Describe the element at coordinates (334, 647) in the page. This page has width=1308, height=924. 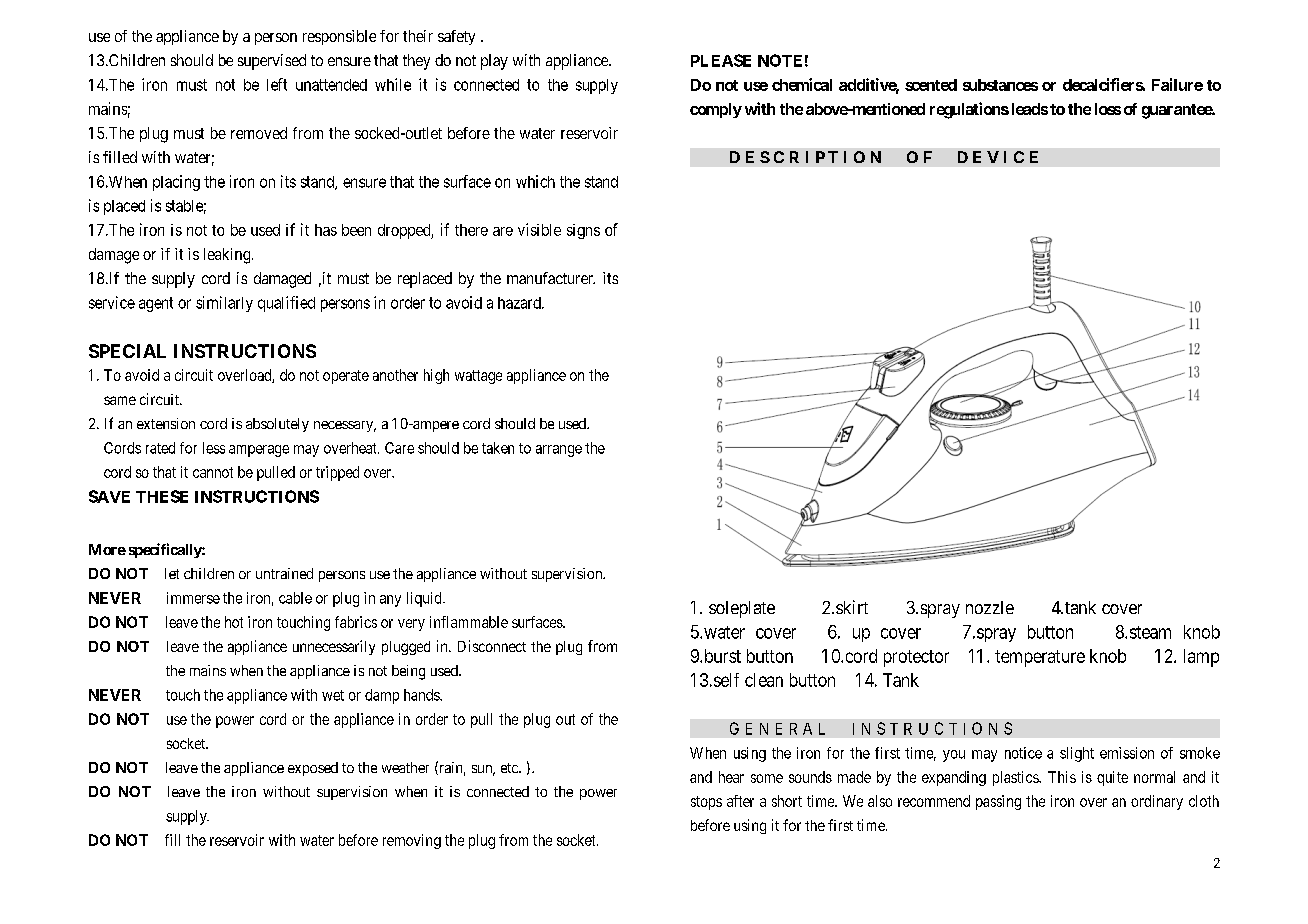
I see `unnecessarily` at that location.
